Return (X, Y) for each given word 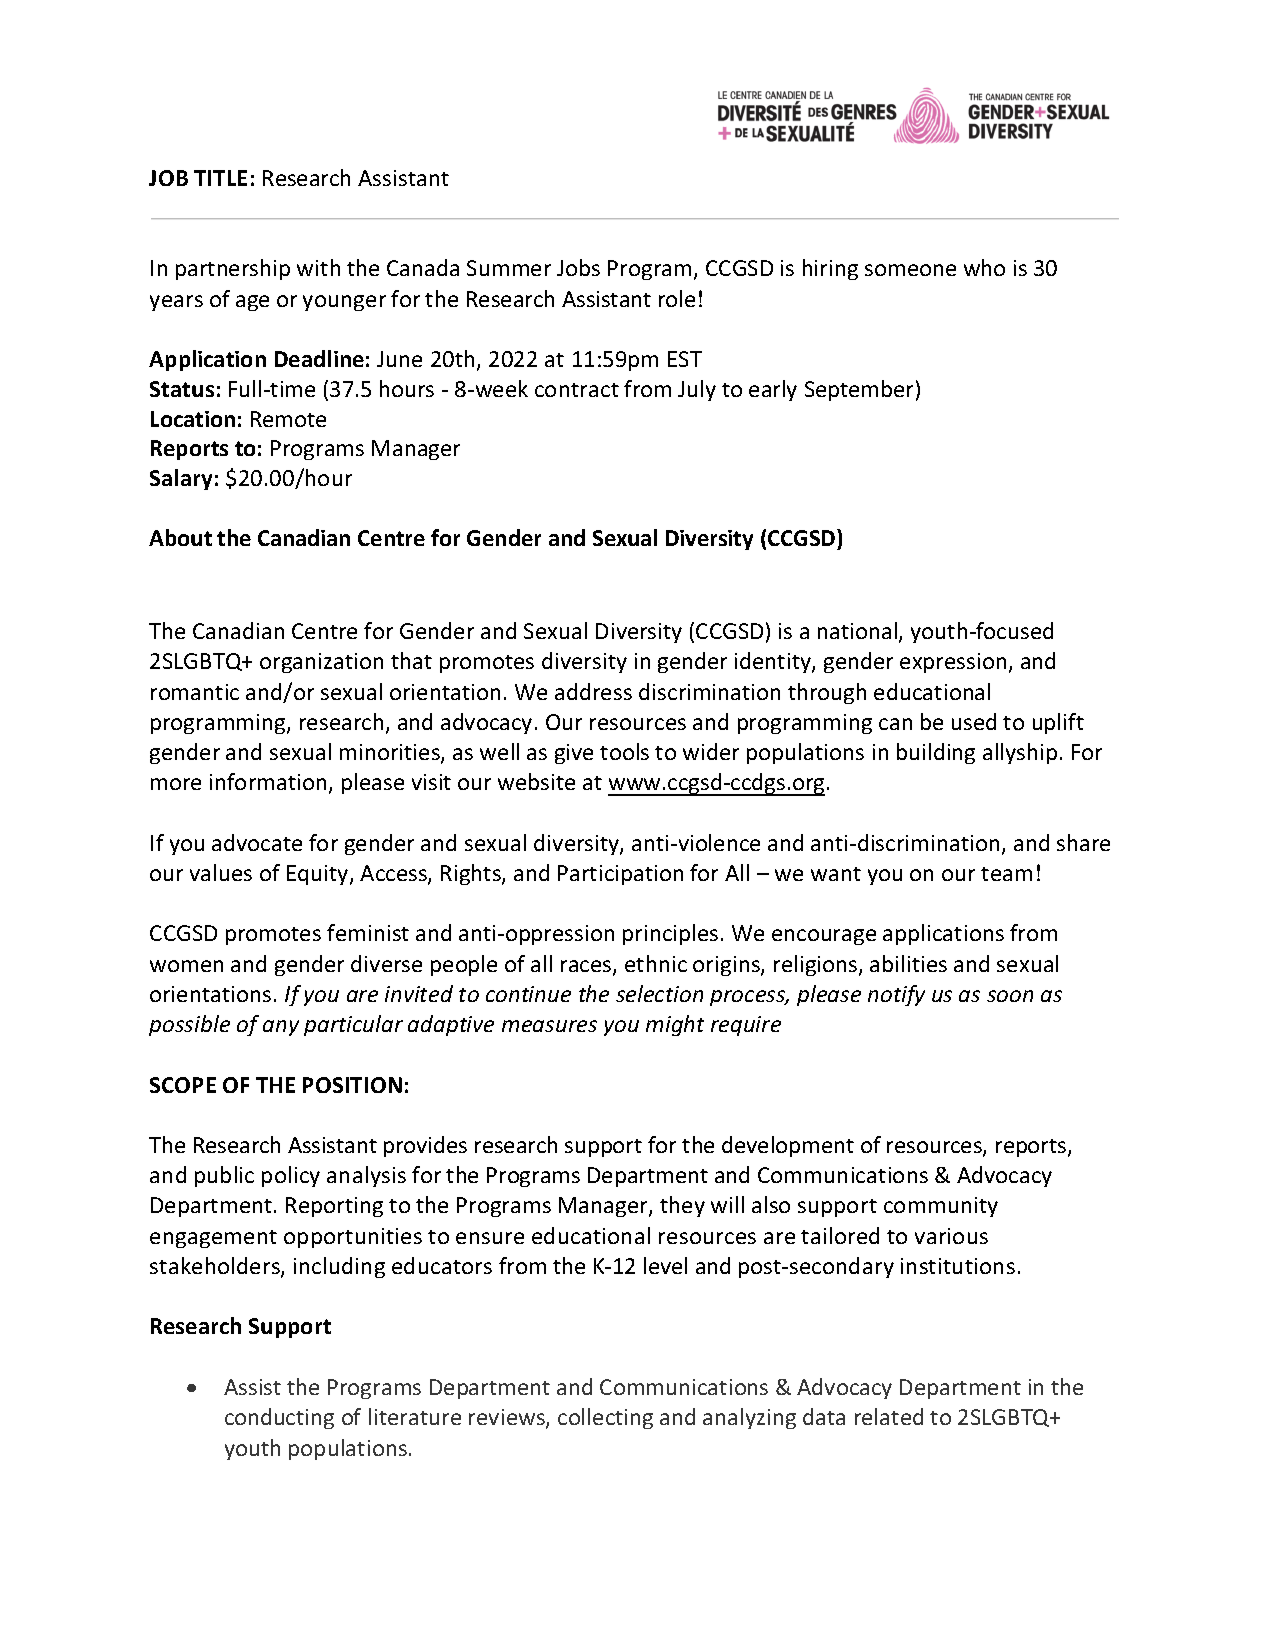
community (941, 1207)
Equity (319, 875)
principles (670, 934)
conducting (279, 1418)
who (984, 267)
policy (291, 1176)
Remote (288, 419)
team (1006, 874)
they (682, 1206)
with (318, 267)
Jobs (578, 267)
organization (321, 663)
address (593, 691)
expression (953, 663)
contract (577, 390)
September (859, 390)
